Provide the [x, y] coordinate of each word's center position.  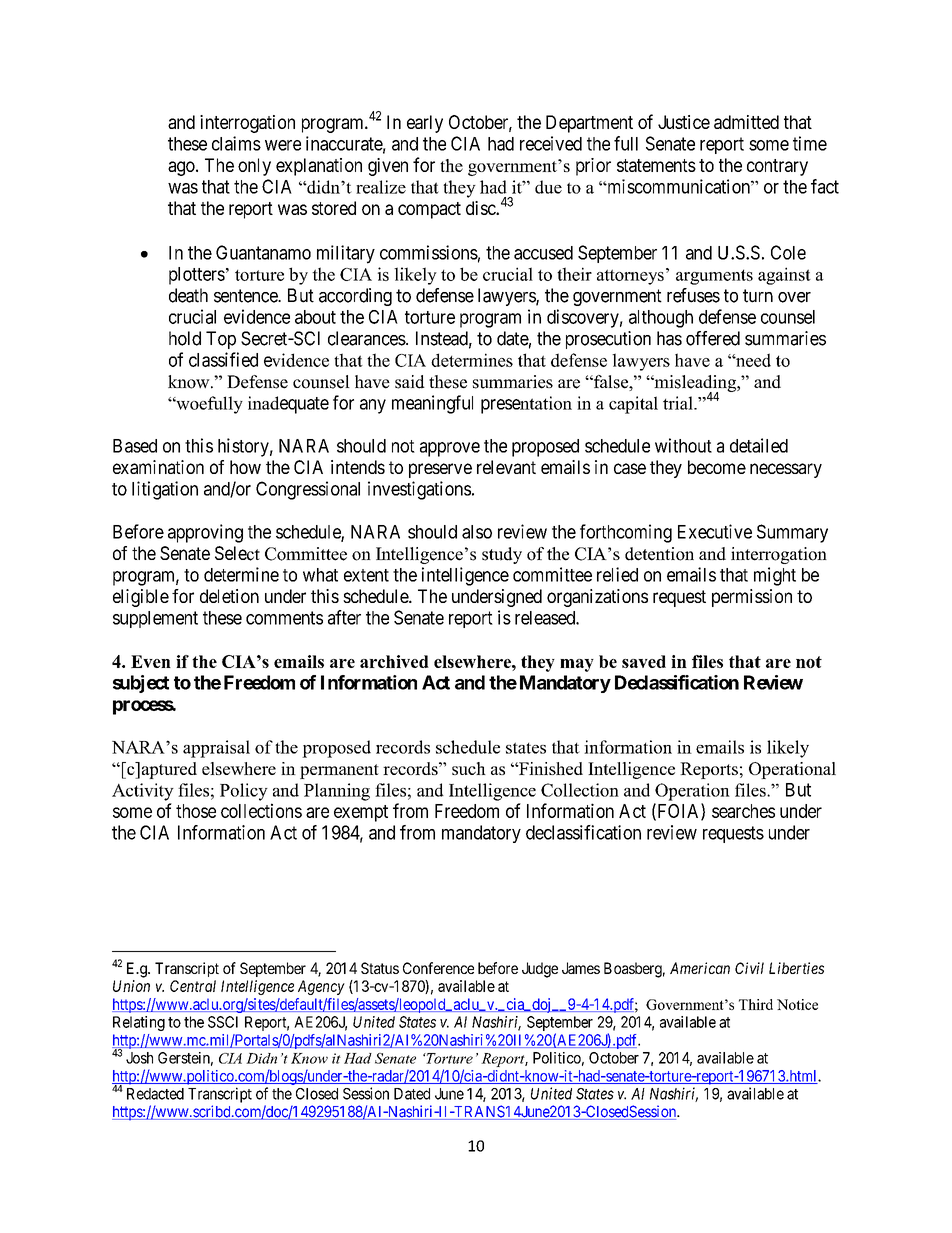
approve [450, 449]
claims [236, 143]
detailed [759, 445]
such [469, 768]
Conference [438, 968]
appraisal [216, 749]
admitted [746, 122]
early [425, 124]
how [245, 467]
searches [743, 811]
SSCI [223, 1022]
